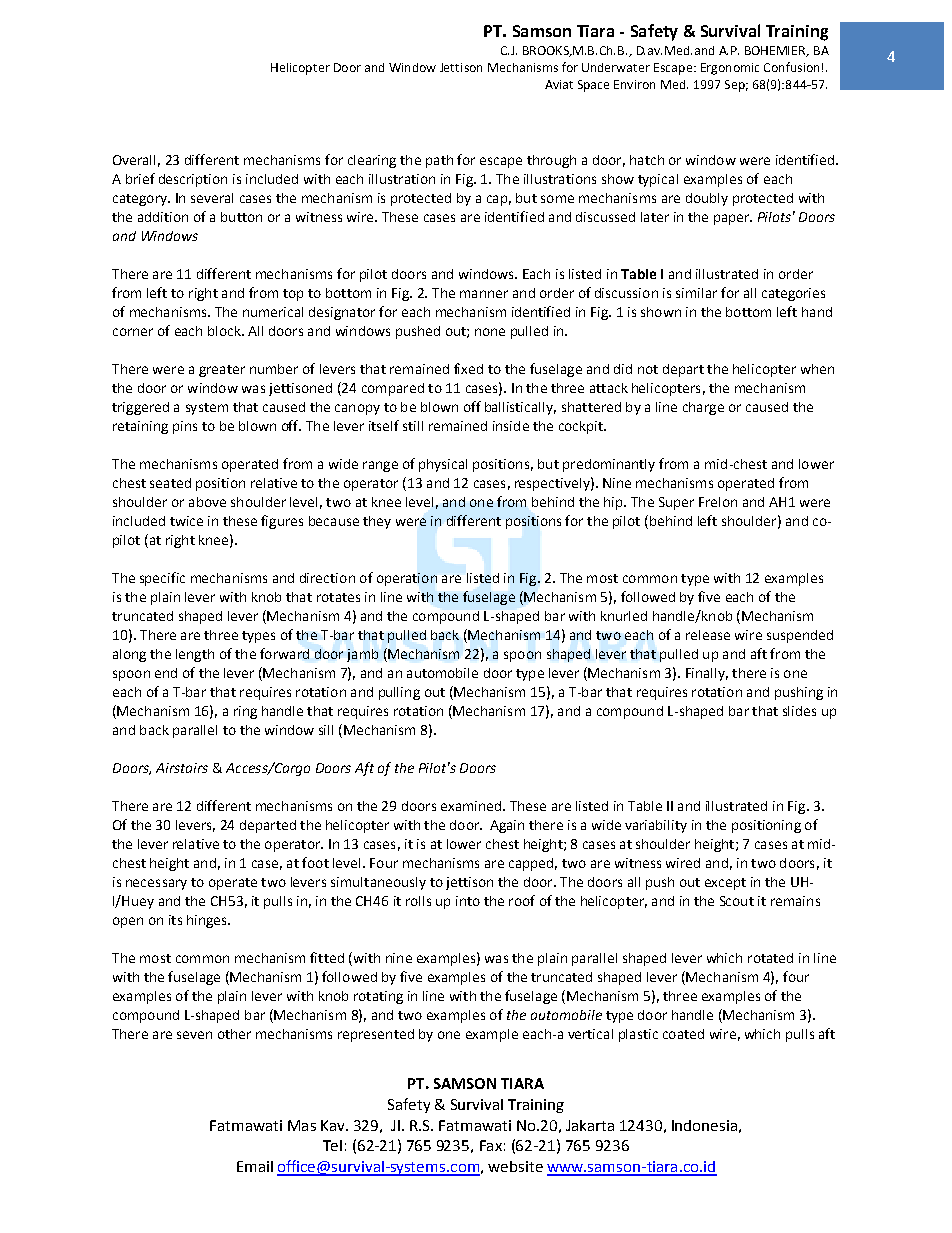 This image has height=1233, width=952. I want to click on release, so click(708, 635).
